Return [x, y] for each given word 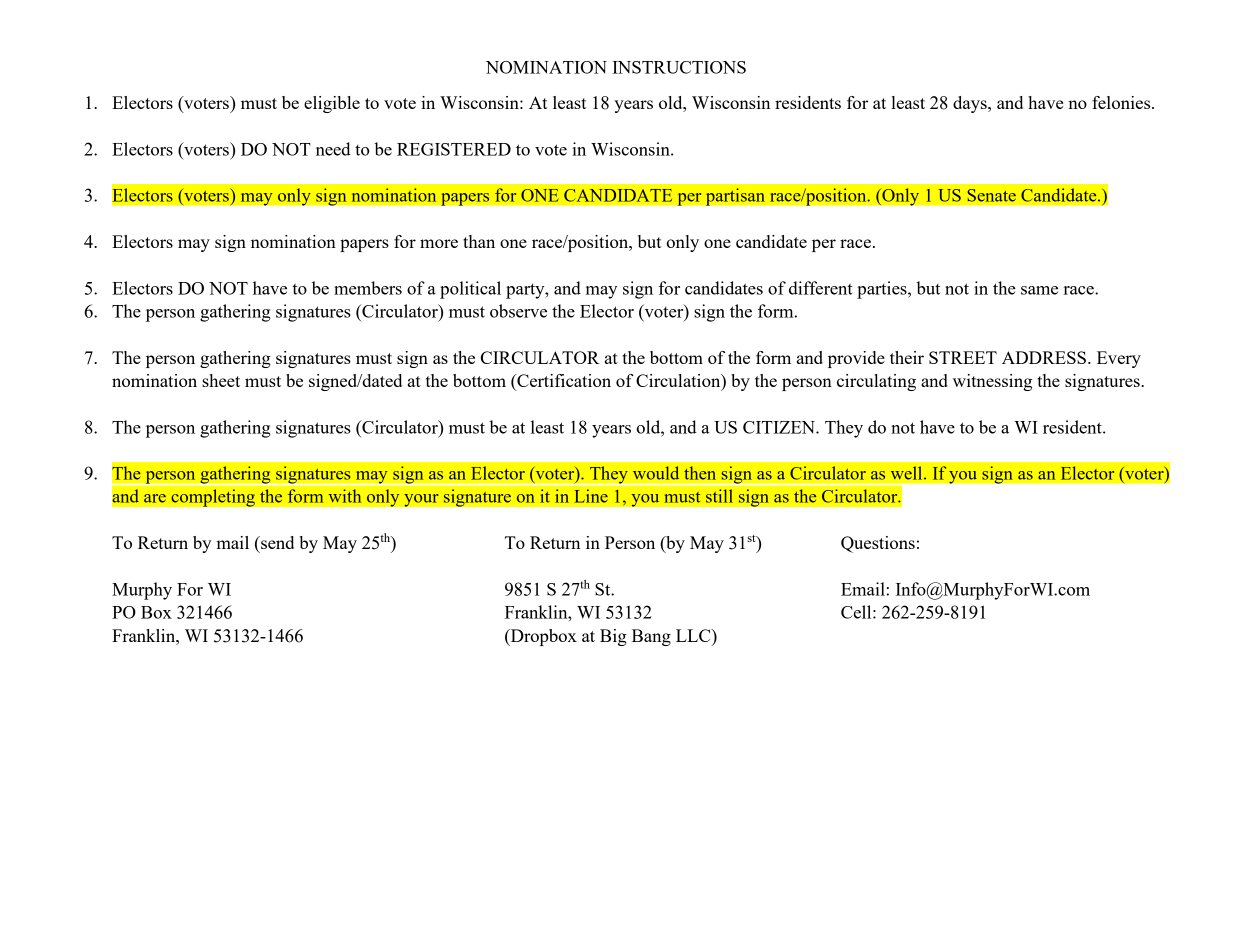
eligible [332, 104]
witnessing [992, 382]
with [345, 496]
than [479, 241]
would [656, 473]
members [368, 288]
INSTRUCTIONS [679, 67]
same [1039, 290]
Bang [651, 637]
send [276, 542]
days [971, 104]
